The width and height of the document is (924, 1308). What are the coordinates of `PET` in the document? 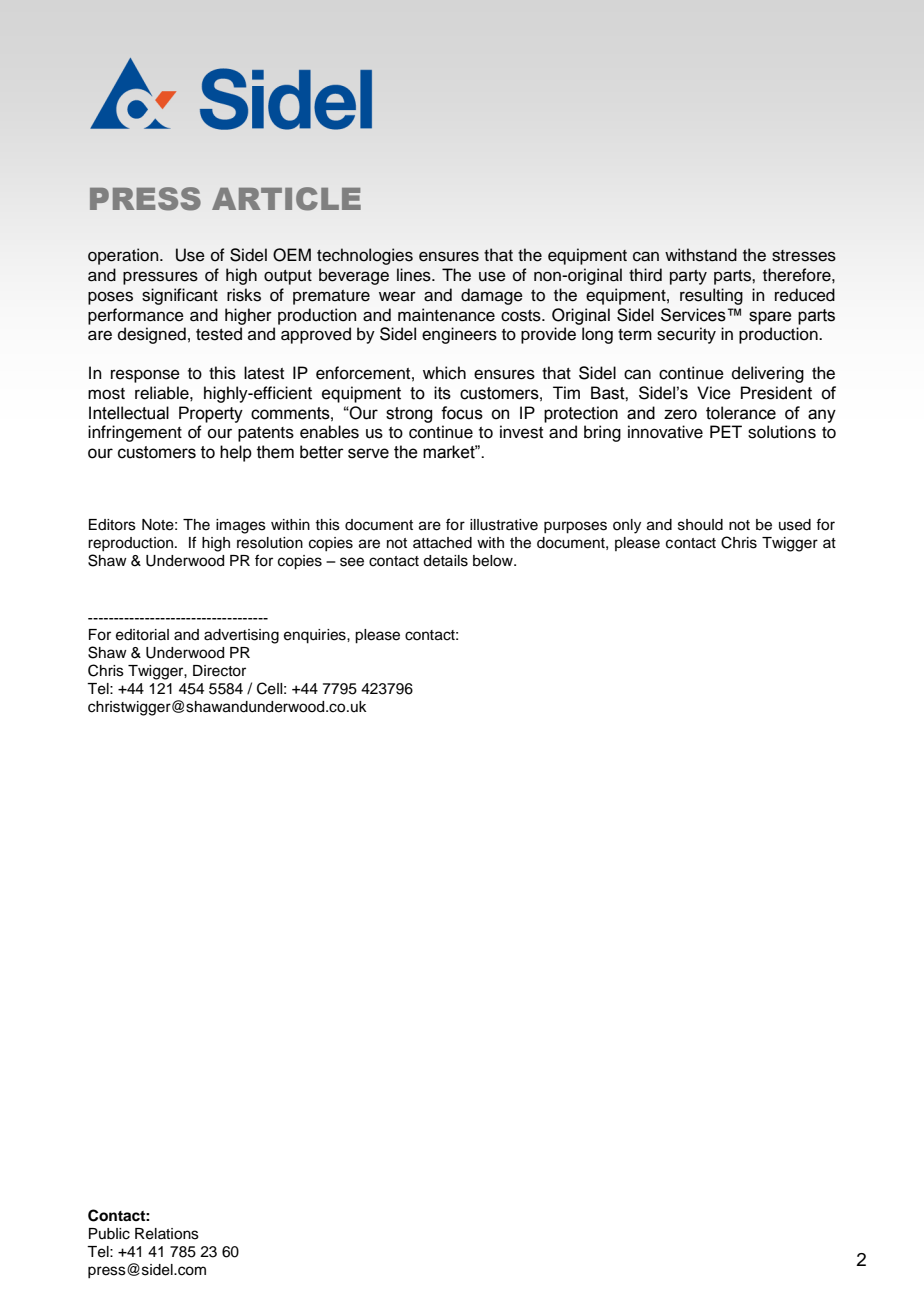 It's located at (726, 431).
